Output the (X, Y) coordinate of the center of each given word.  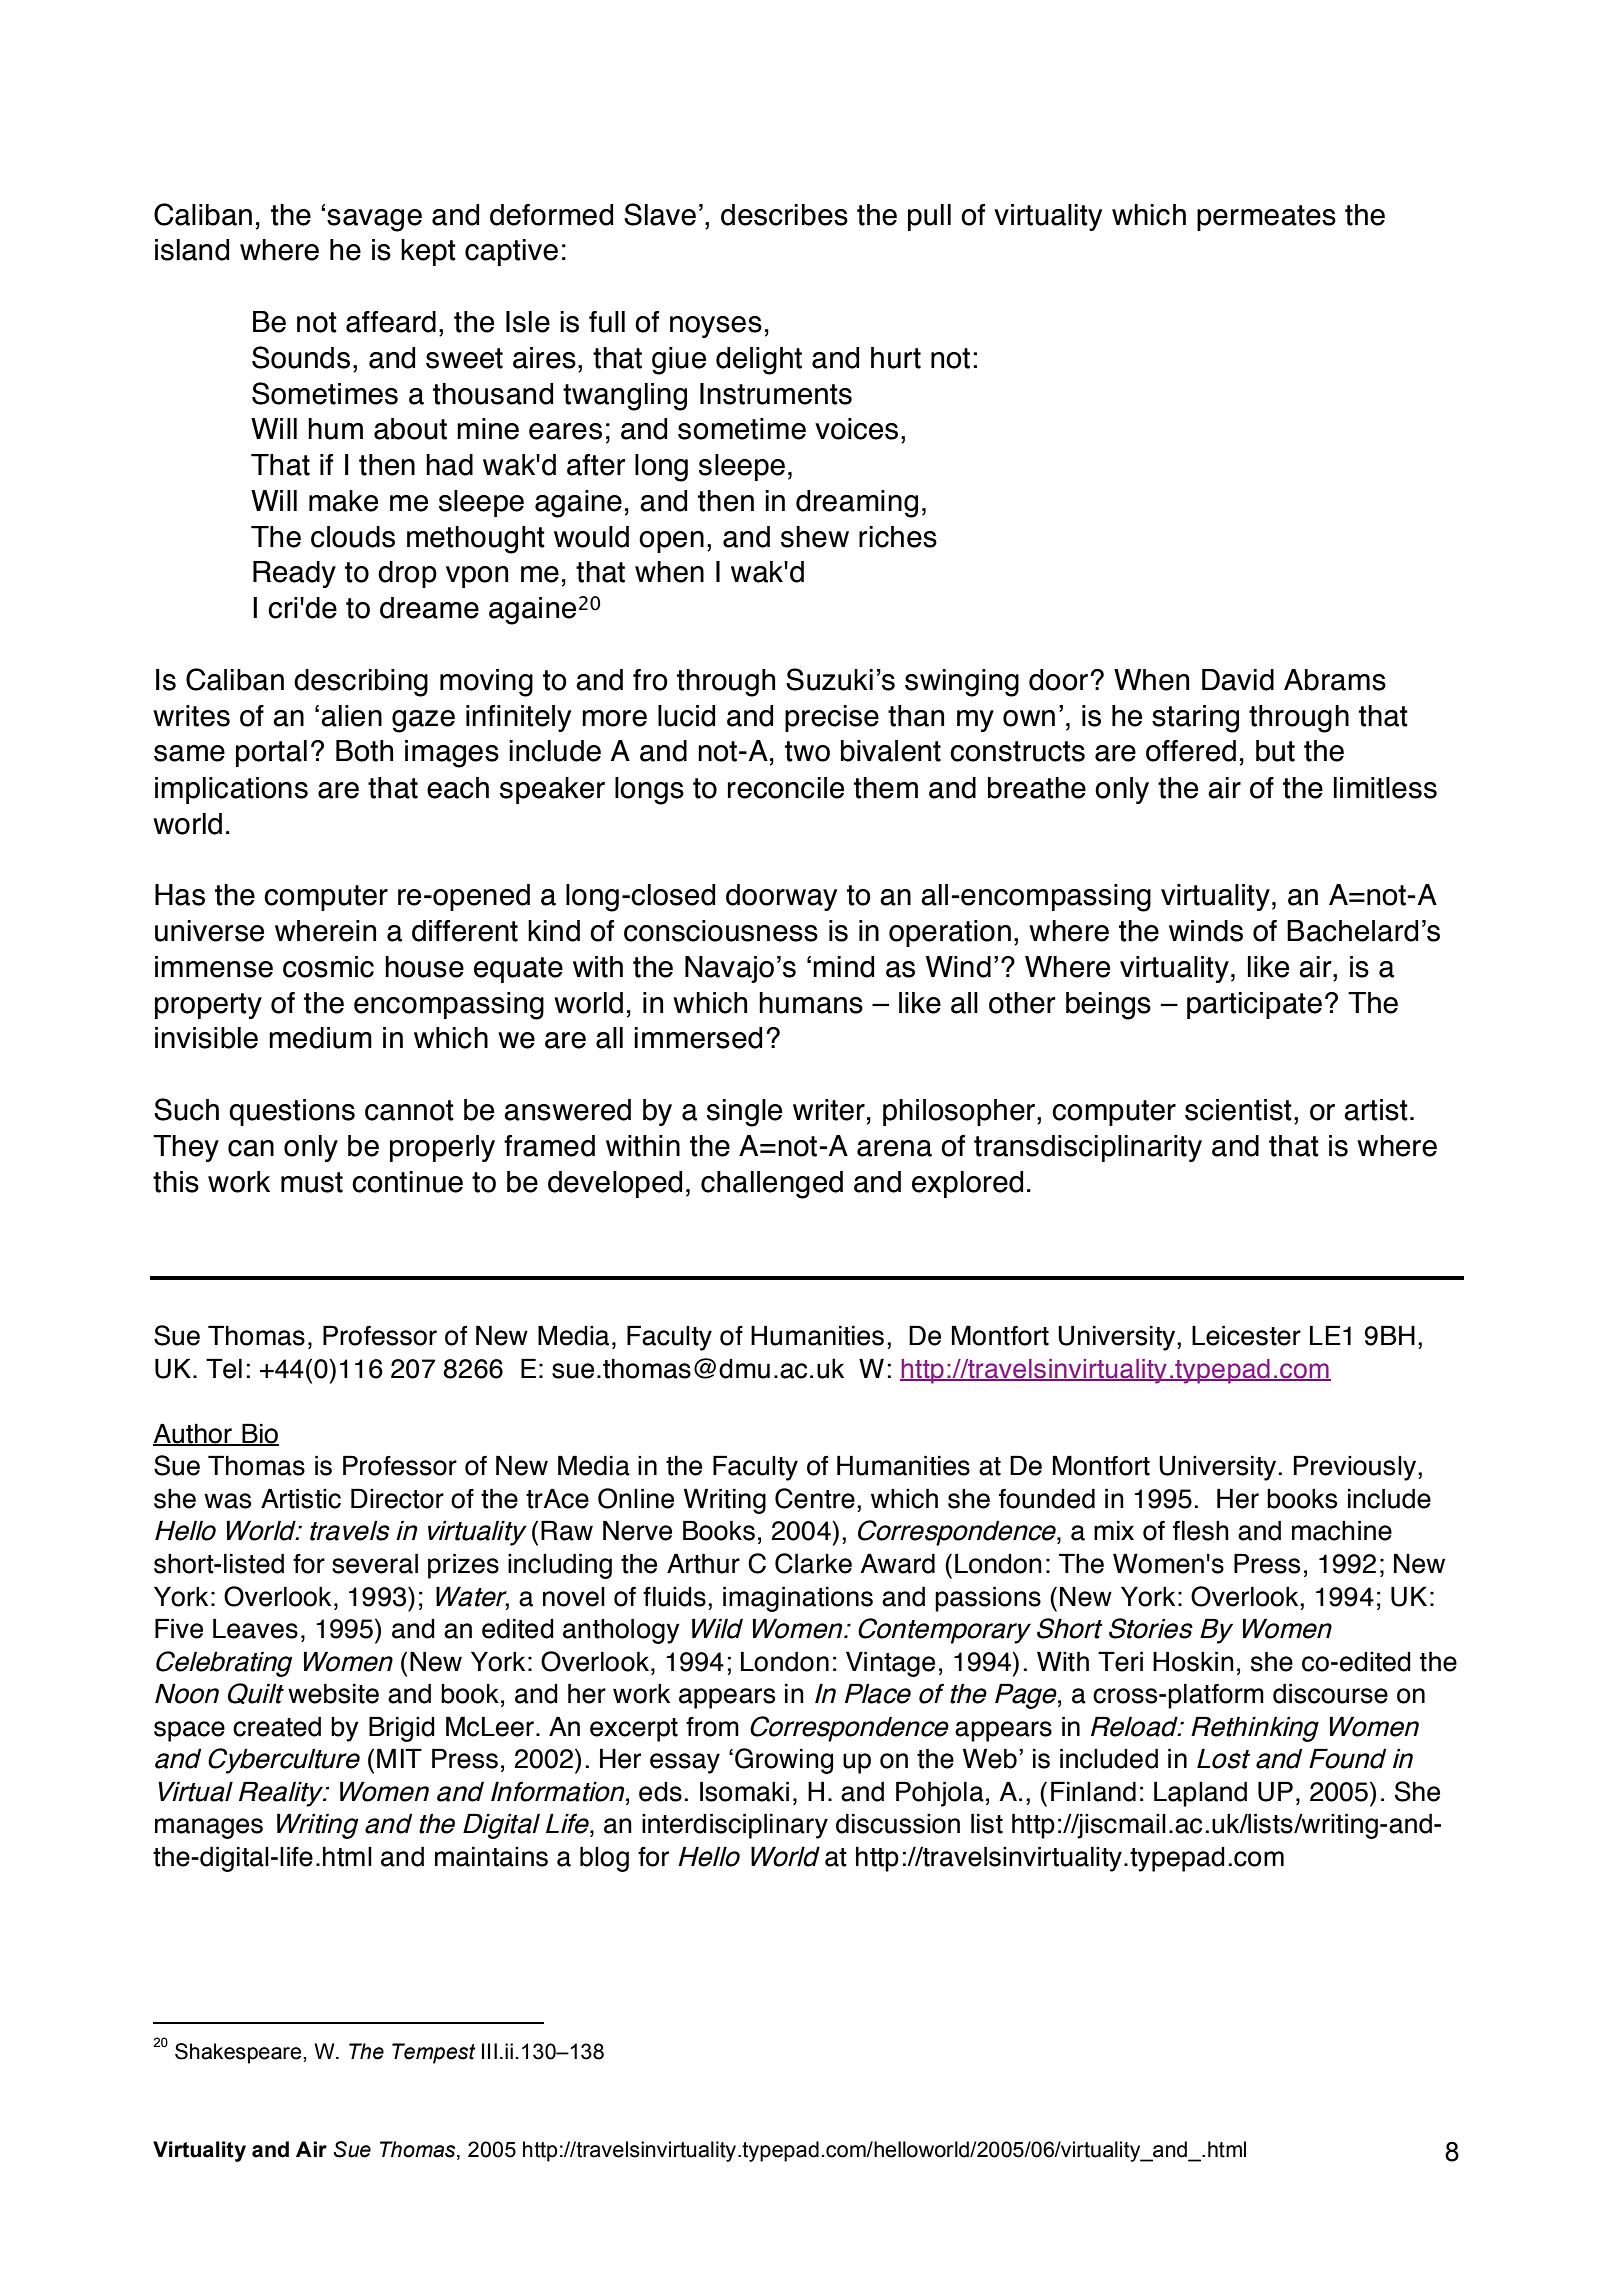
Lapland (1200, 1794)
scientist (1238, 1110)
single (744, 1113)
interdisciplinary (735, 1826)
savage (374, 220)
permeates (1266, 218)
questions (292, 1112)
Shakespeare (239, 2053)
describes (784, 215)
